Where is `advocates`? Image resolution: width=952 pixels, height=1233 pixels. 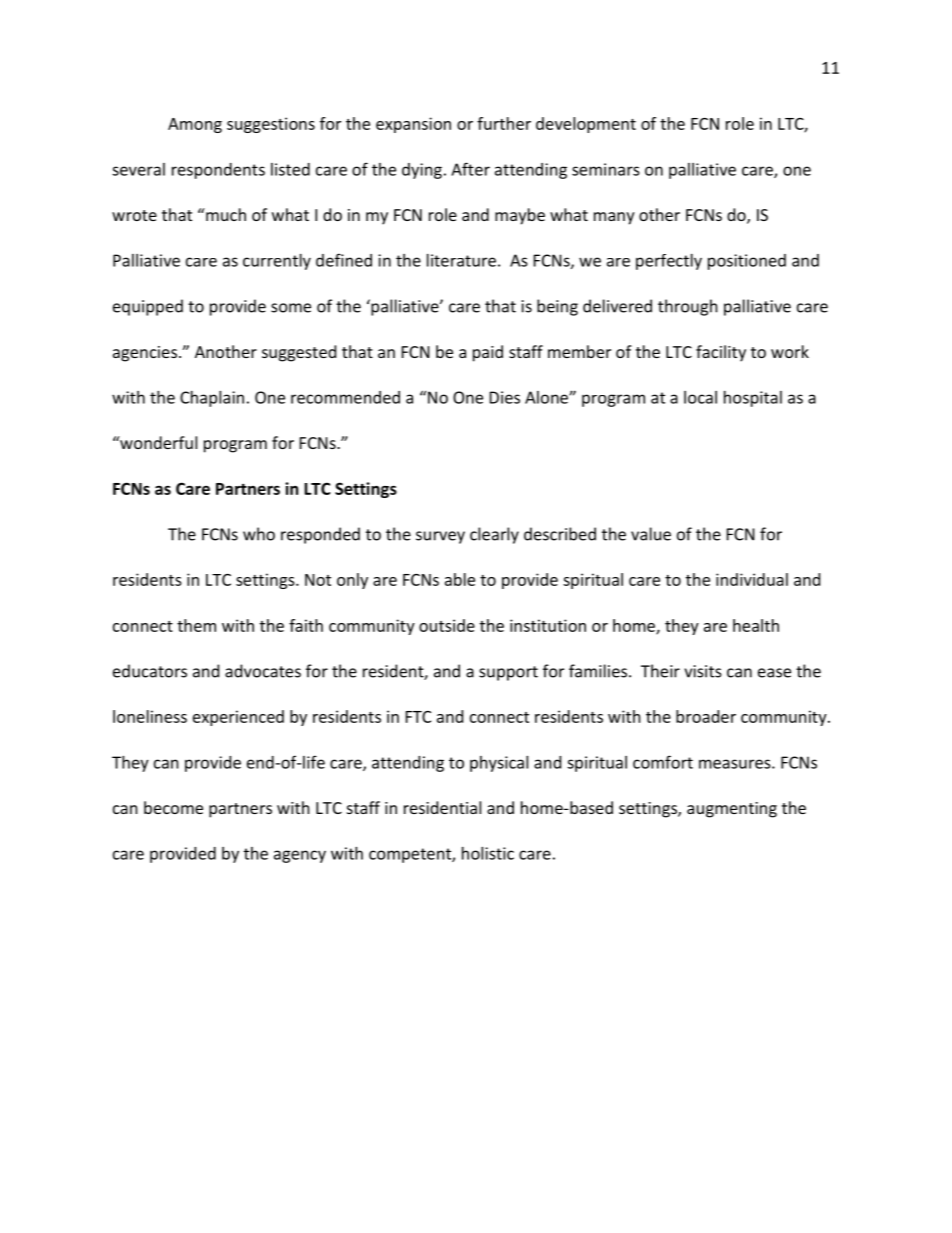 advocates is located at coordinates (263, 671).
